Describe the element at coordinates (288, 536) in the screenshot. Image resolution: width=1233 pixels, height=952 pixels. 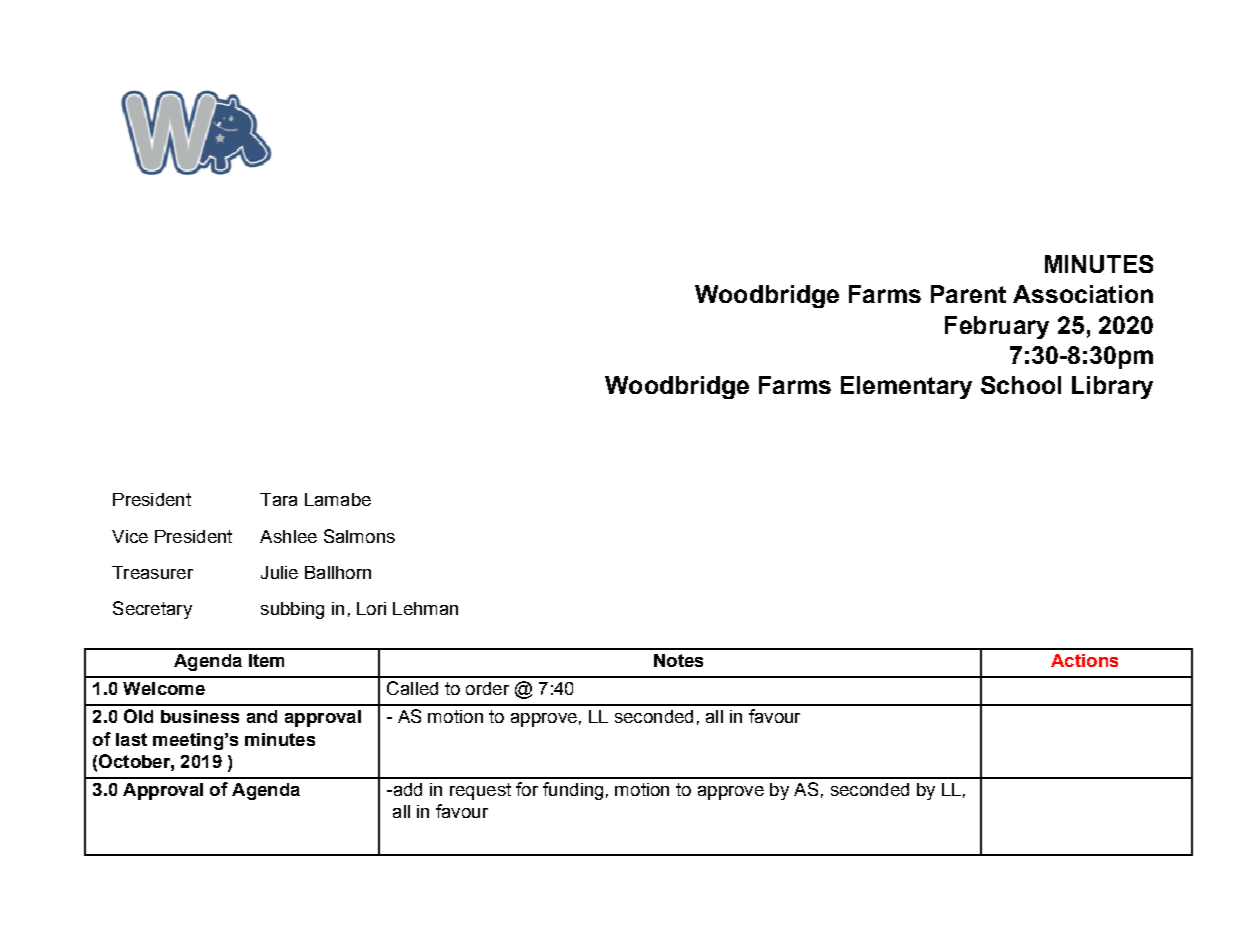
I see `Ashlee` at that location.
